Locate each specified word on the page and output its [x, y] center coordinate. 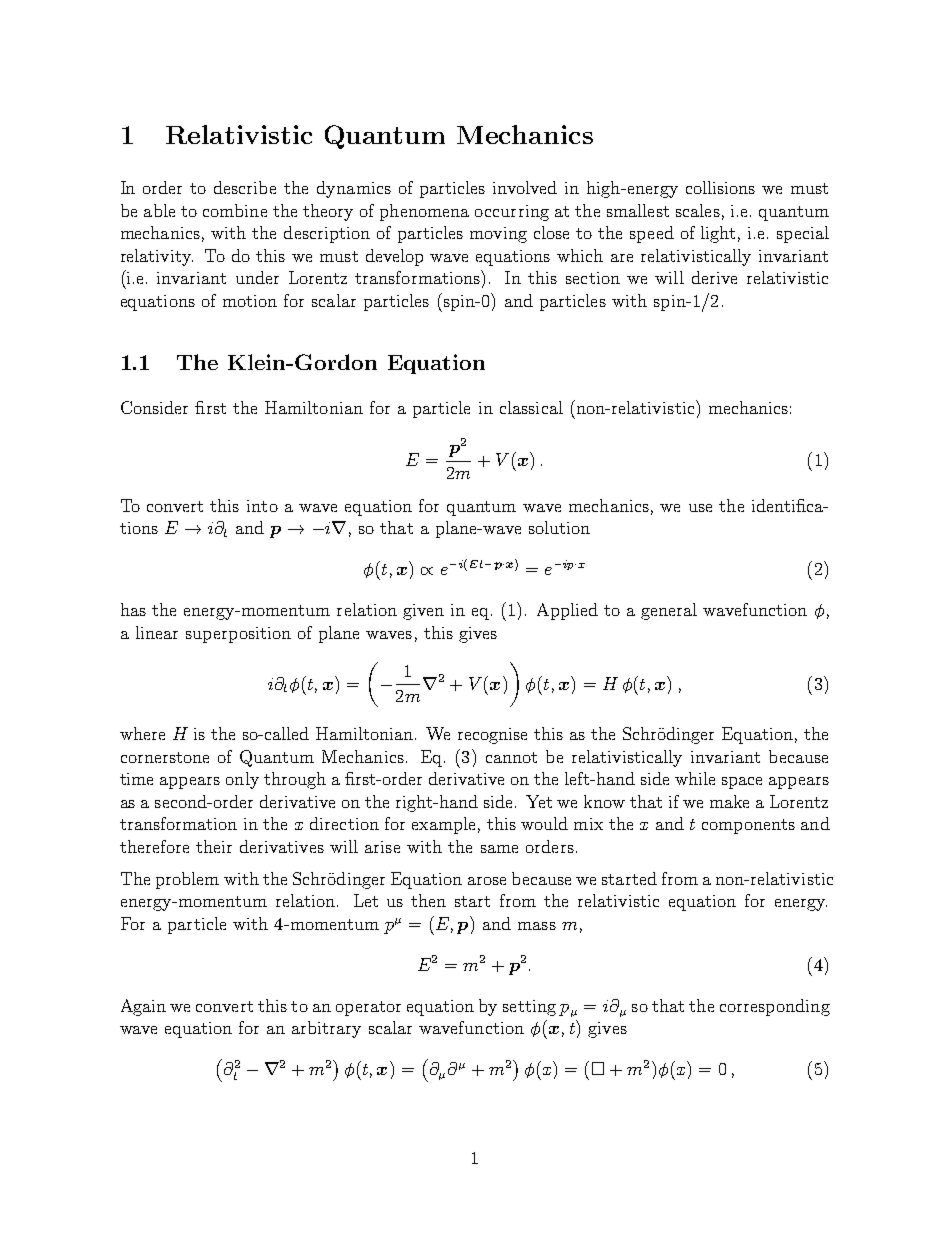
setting [529, 1008]
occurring [512, 213]
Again [143, 1007]
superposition [238, 635]
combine [235, 210]
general [669, 611]
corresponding [775, 1007]
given [423, 612]
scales [698, 210]
